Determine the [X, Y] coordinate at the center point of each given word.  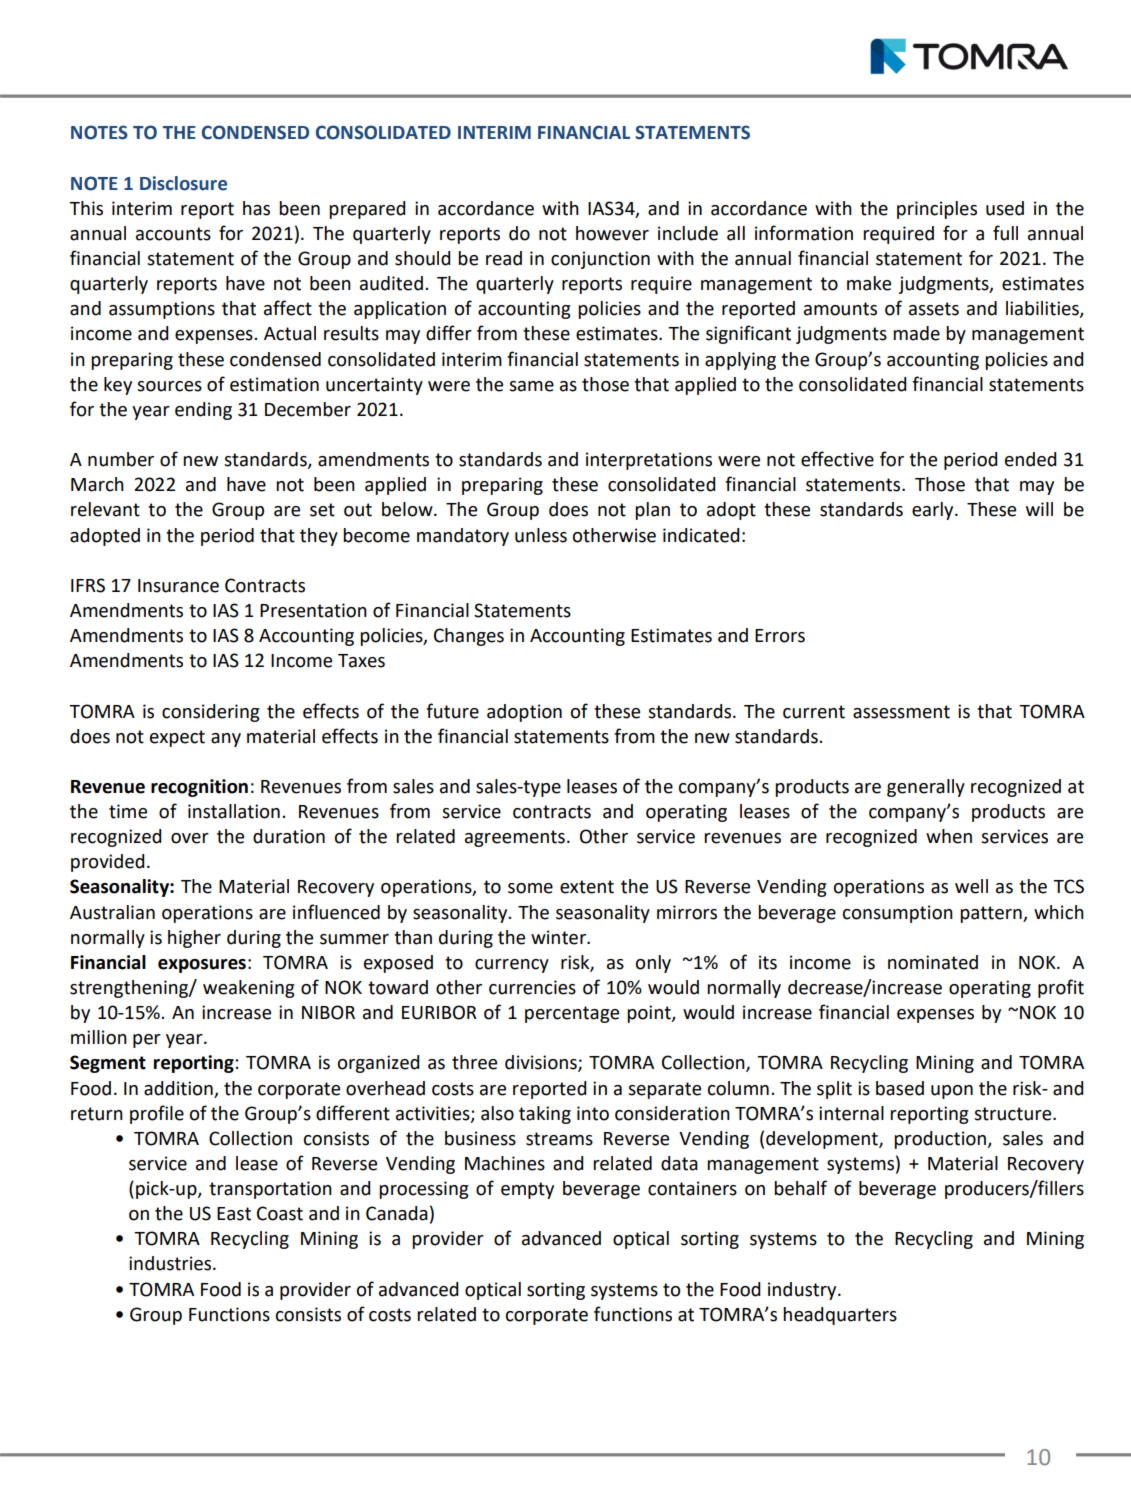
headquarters [840, 1316]
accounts [173, 234]
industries [171, 1263]
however [612, 233]
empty [527, 1190]
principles [937, 210]
